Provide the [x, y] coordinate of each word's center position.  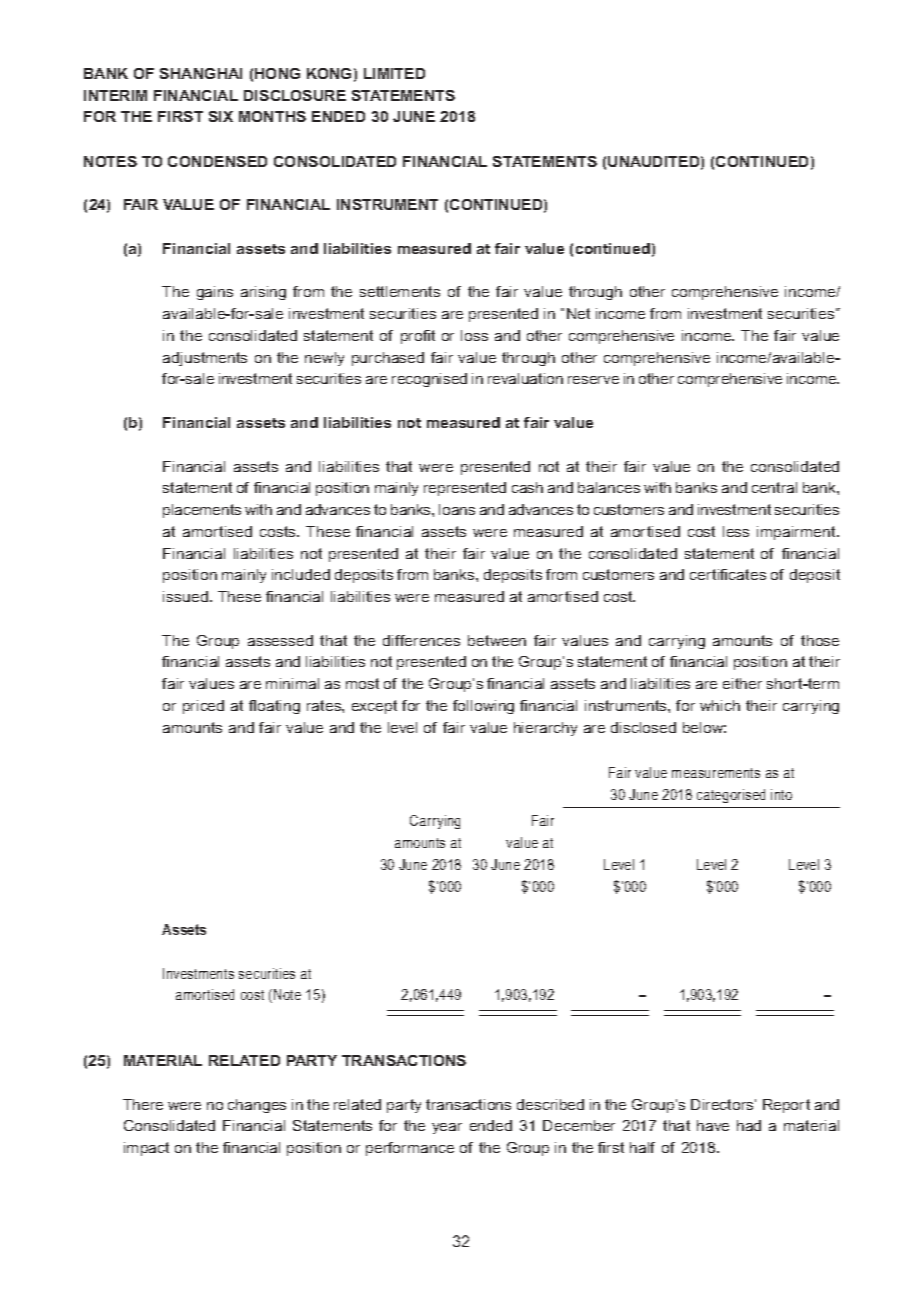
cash [527, 487]
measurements [716, 773]
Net [578, 313]
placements [202, 511]
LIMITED [394, 73]
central [774, 487]
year [447, 1128]
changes [257, 1106]
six [221, 116]
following [483, 707]
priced [203, 707]
